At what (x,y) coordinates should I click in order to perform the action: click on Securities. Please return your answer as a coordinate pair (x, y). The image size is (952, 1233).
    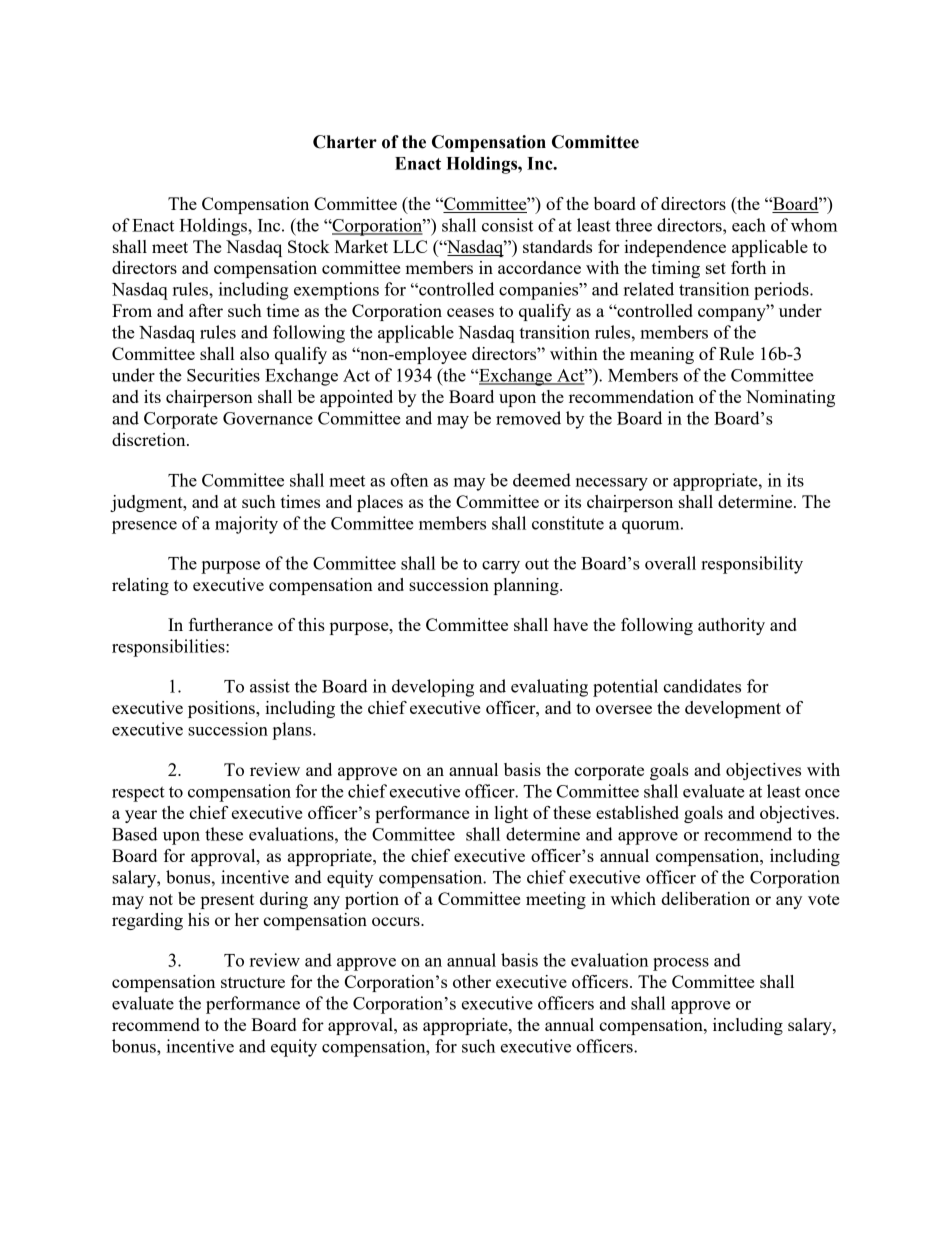
    Looking at the image, I should click on (223, 375).
